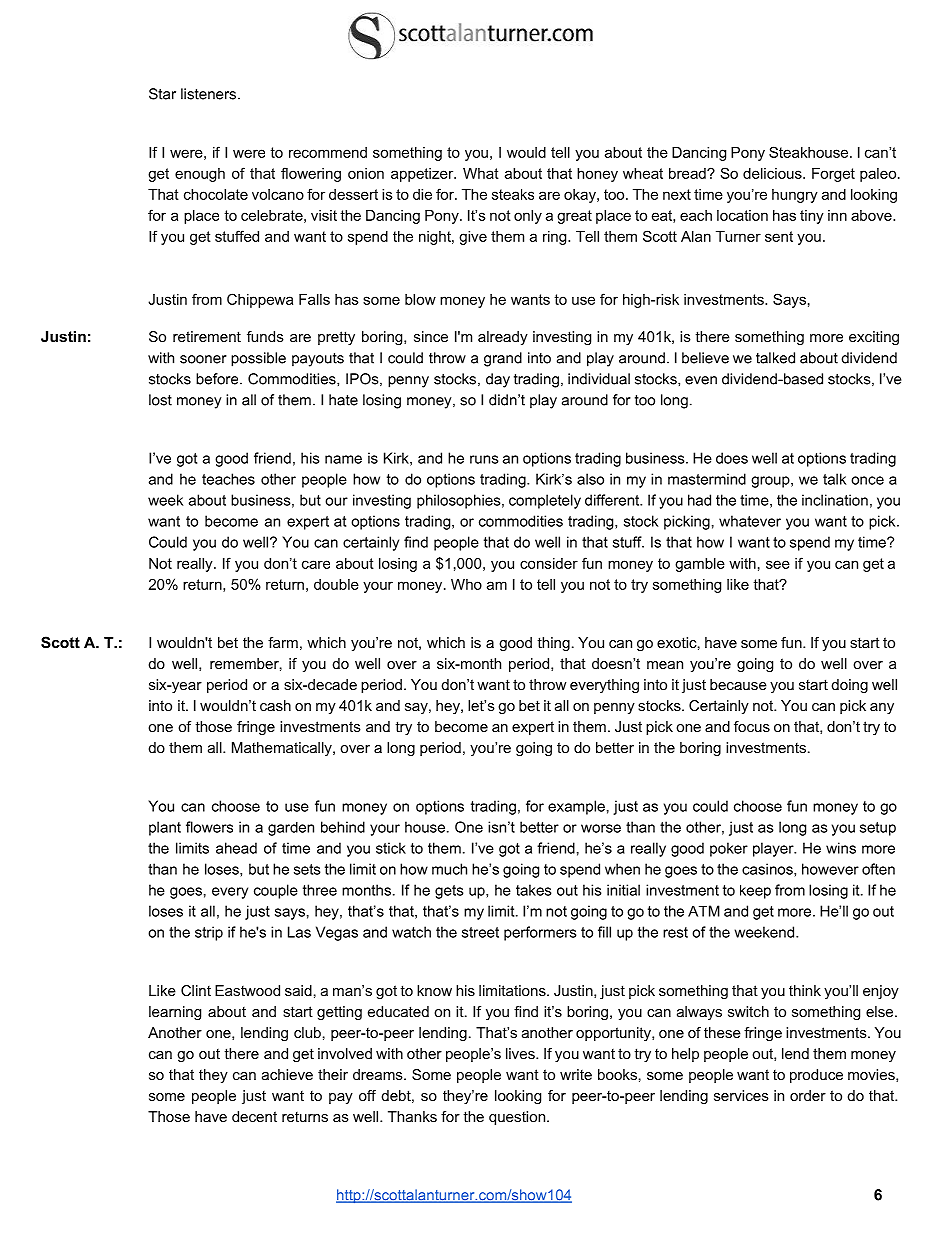  Describe the element at coordinates (283, 642) in the screenshot. I see `farm` at that location.
